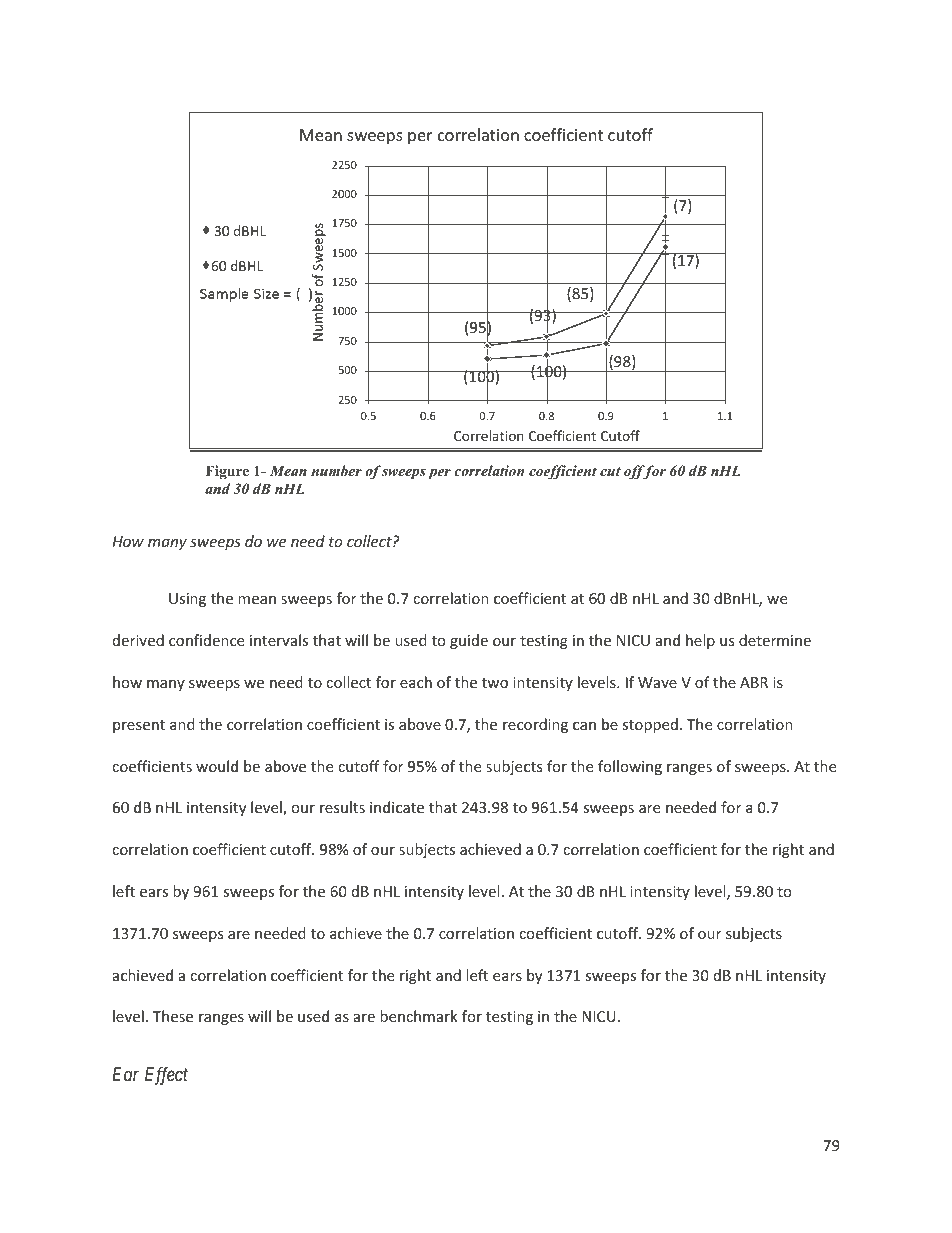 The width and height of the screenshot is (952, 1233). I want to click on results, so click(342, 807).
